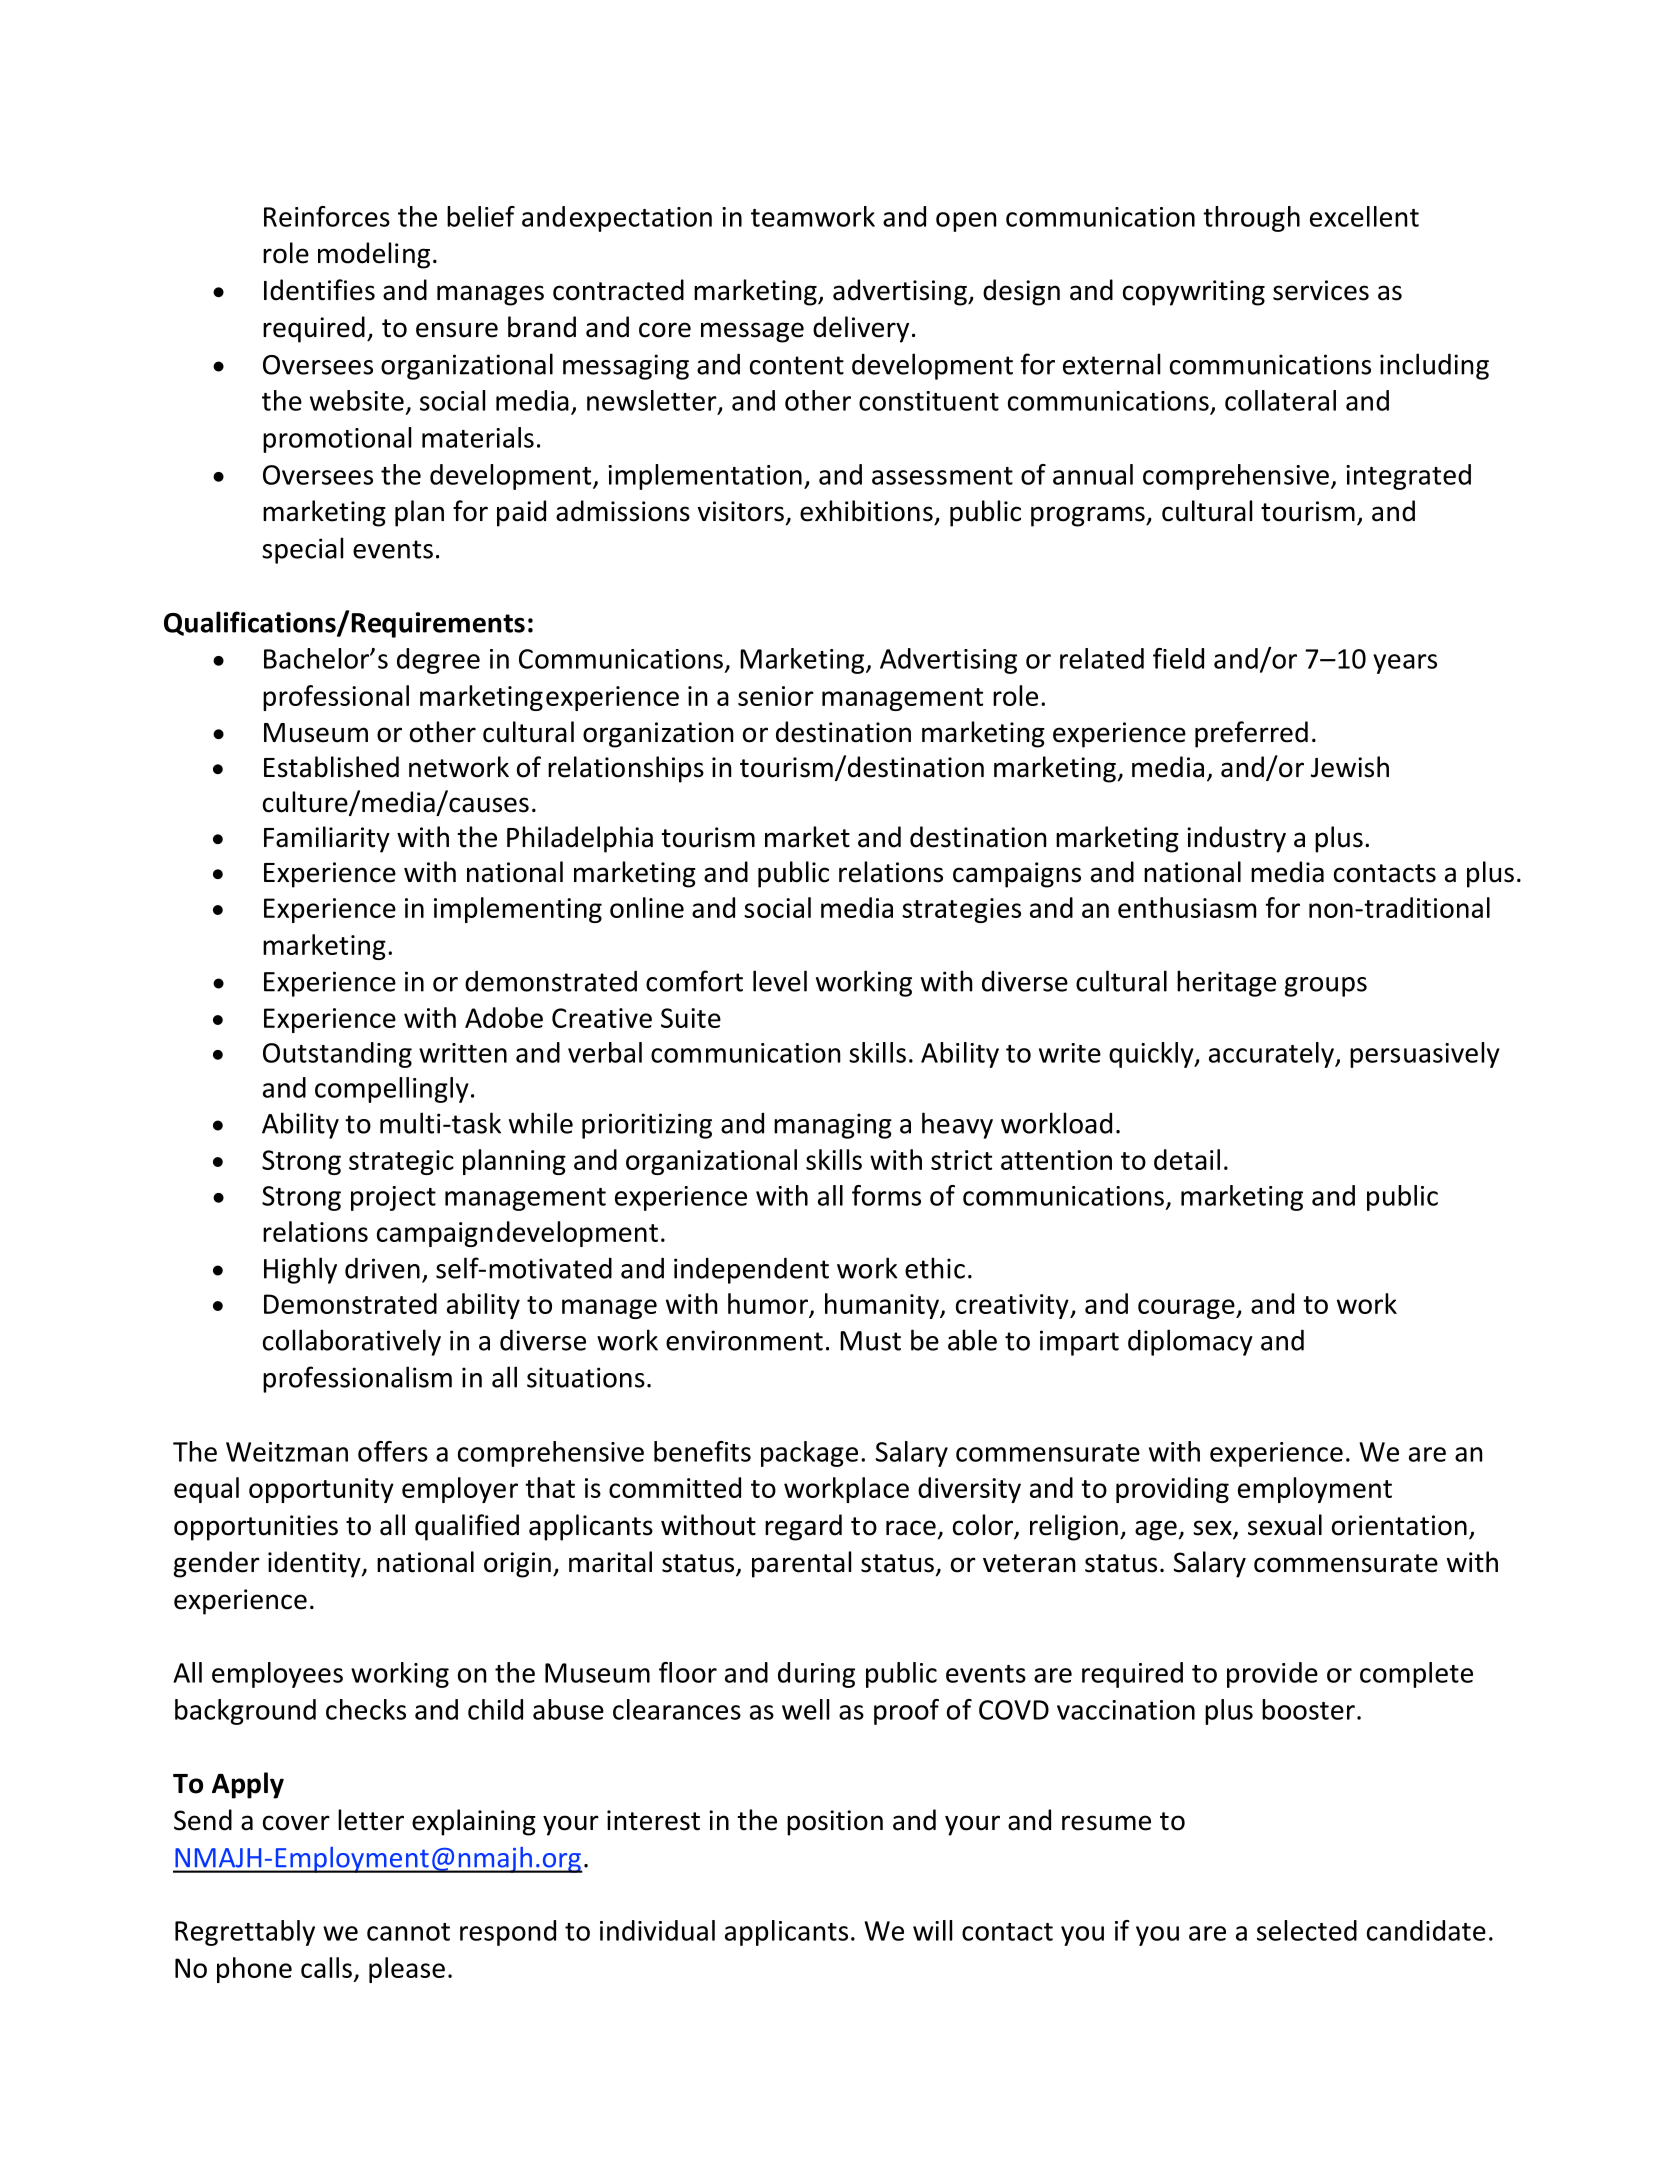 The height and width of the screenshot is (2174, 1680). What do you see at coordinates (776, 696) in the screenshot?
I see `senior` at bounding box center [776, 696].
